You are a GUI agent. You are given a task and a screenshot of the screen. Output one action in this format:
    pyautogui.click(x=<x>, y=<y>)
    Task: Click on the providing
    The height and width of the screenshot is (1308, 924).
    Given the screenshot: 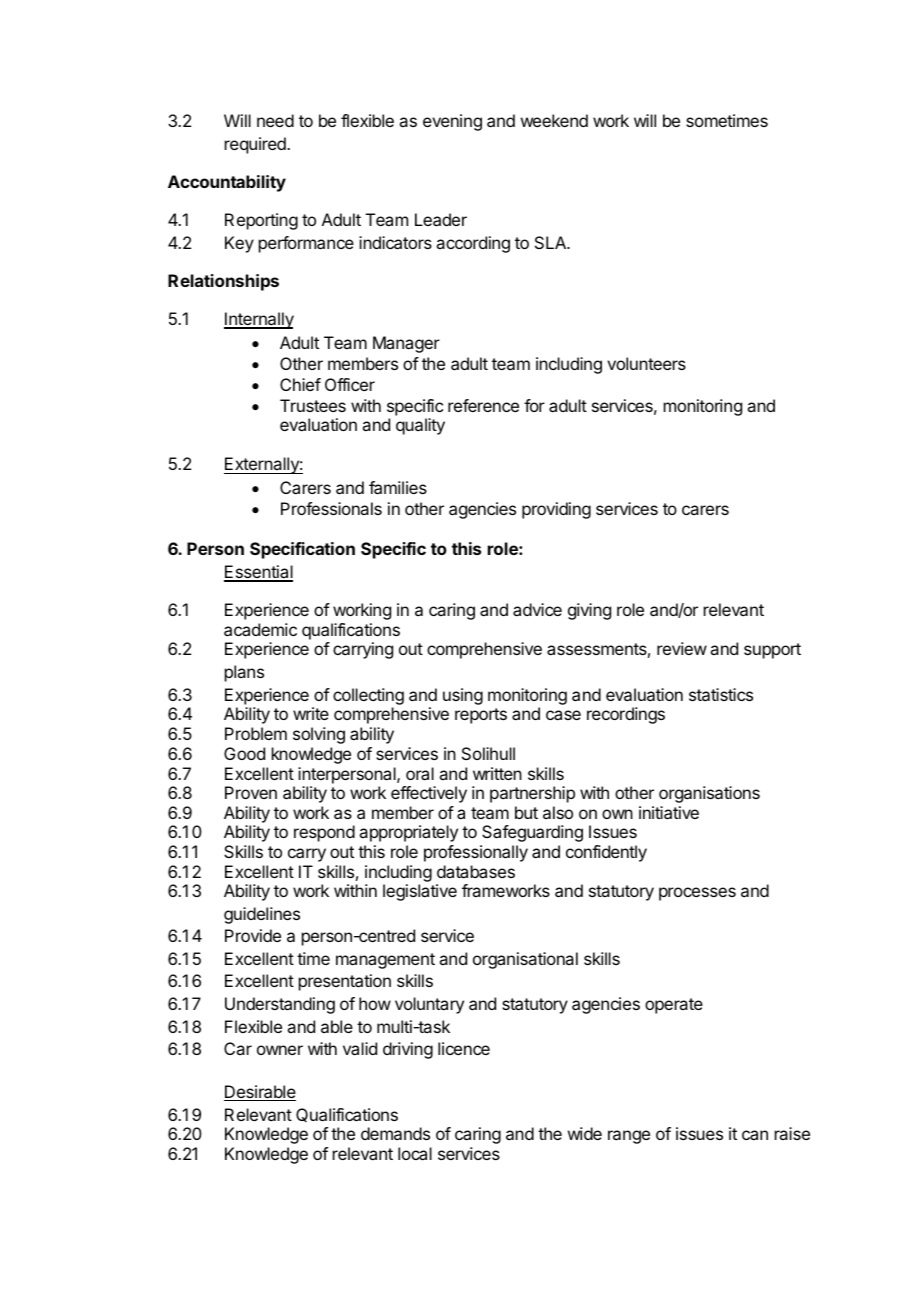 What is the action you would take?
    pyautogui.click(x=556, y=510)
